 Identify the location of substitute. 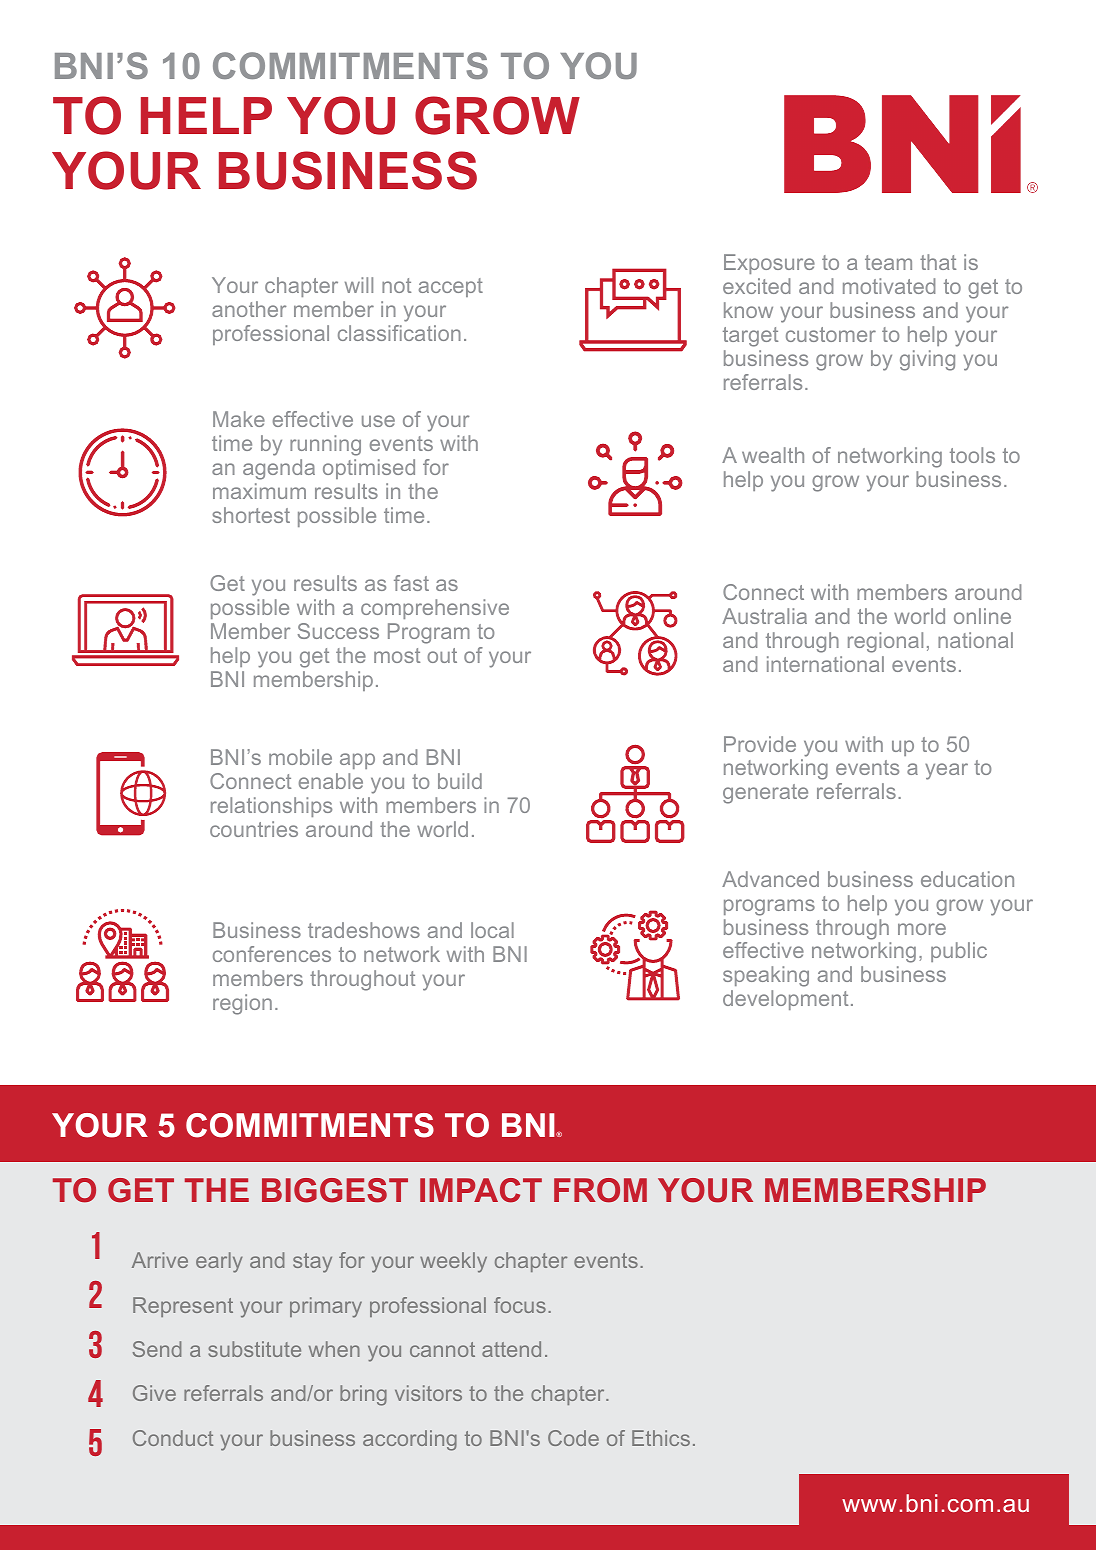
(254, 1349).
